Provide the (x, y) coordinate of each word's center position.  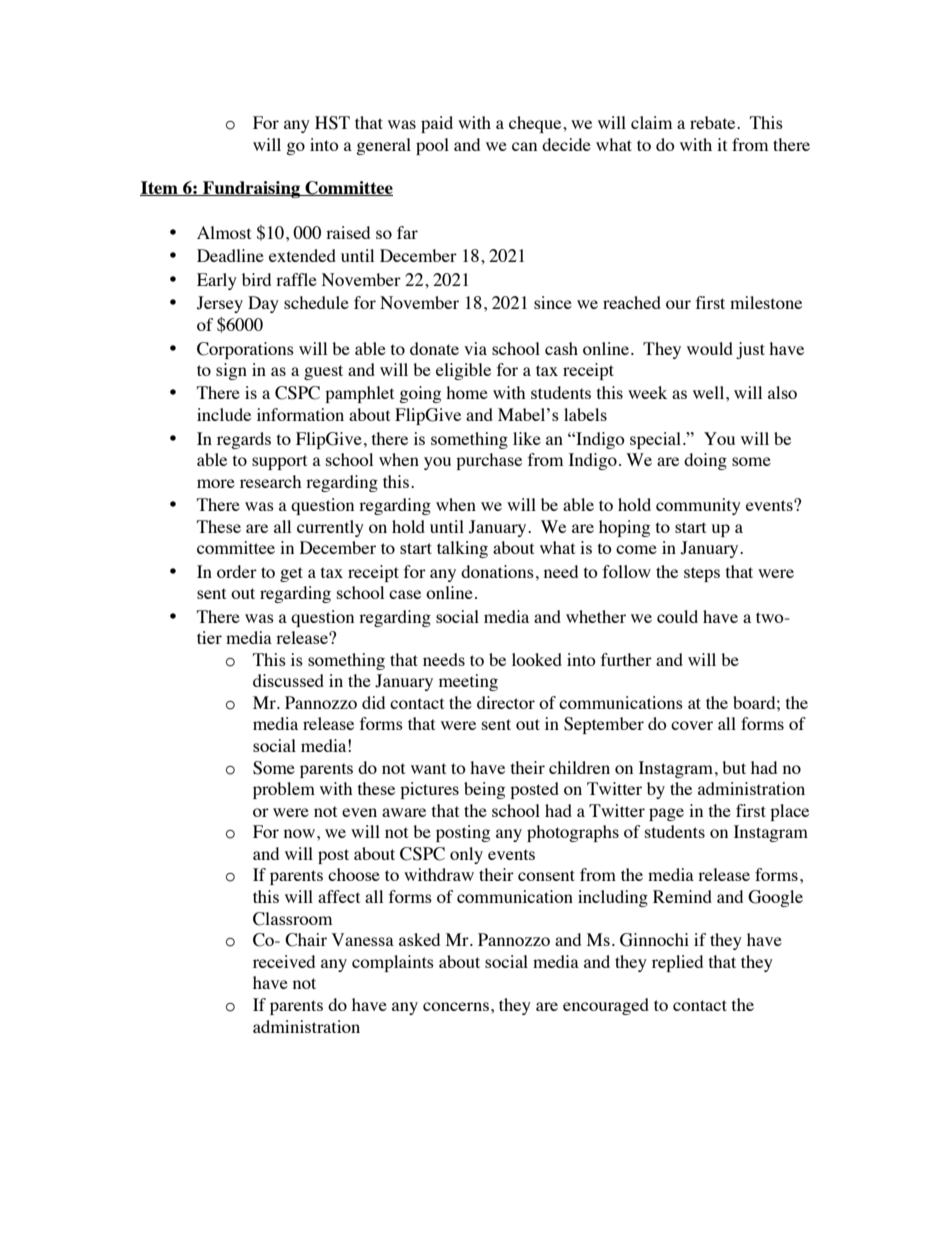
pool (432, 146)
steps (702, 574)
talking (462, 549)
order (237, 571)
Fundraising (252, 189)
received (284, 961)
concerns (456, 1006)
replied (677, 963)
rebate (714, 122)
